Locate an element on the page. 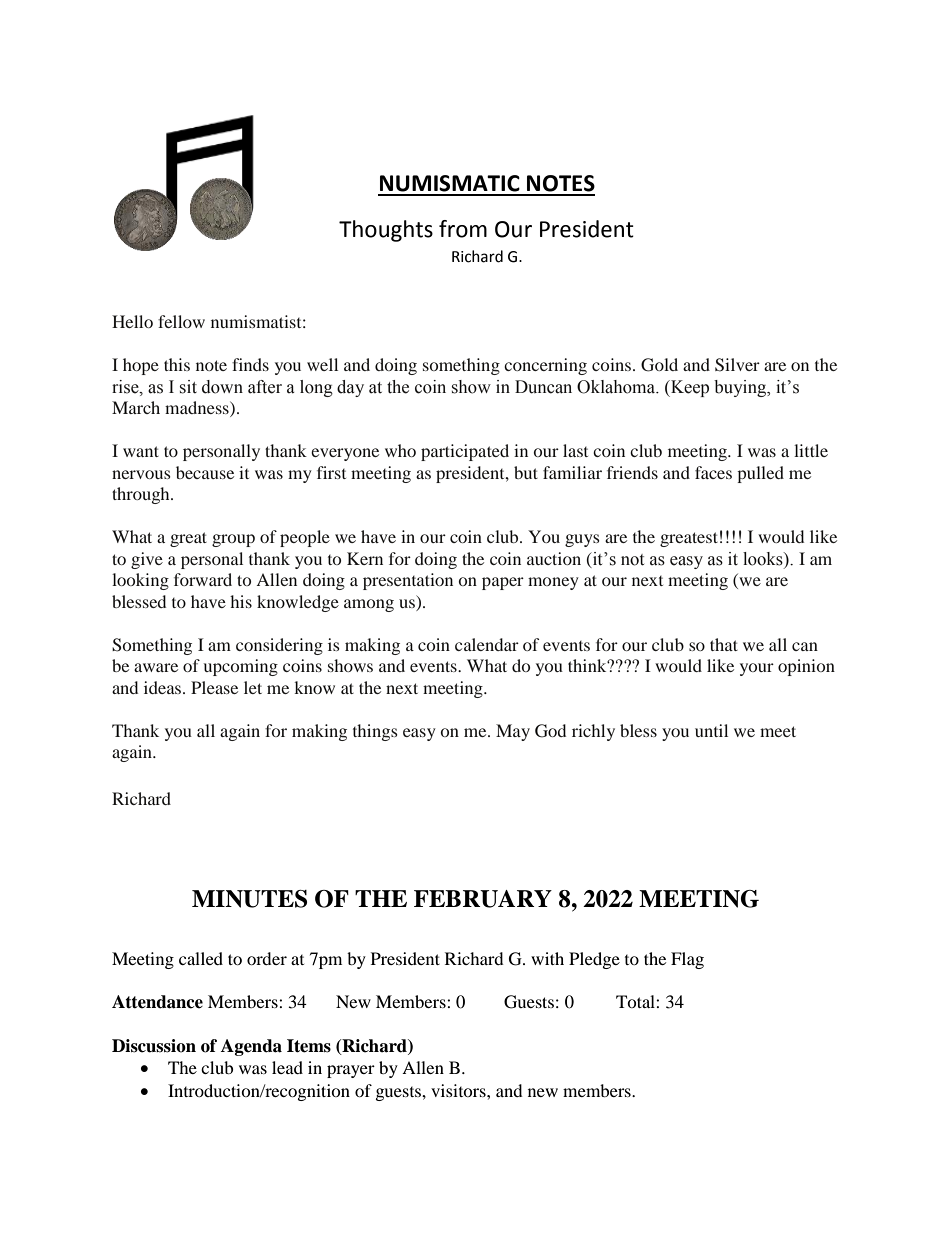 This image has width=952, height=1233. May is located at coordinates (513, 732).
